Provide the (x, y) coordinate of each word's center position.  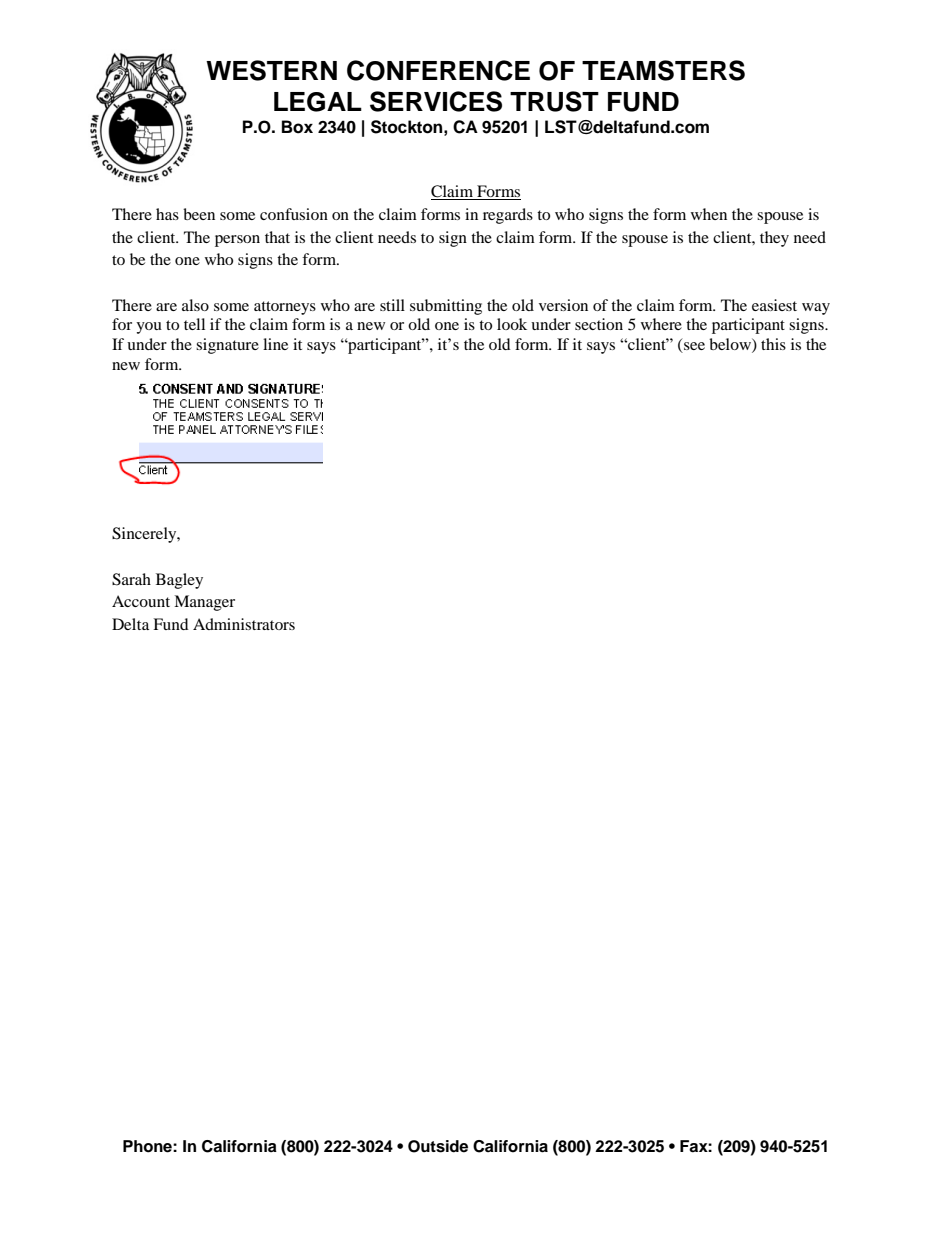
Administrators (244, 624)
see (693, 347)
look (512, 324)
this (773, 344)
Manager (204, 603)
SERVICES (436, 101)
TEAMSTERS (663, 70)
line (275, 344)
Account (141, 601)
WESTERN (271, 70)
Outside (438, 1146)
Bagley (179, 581)
